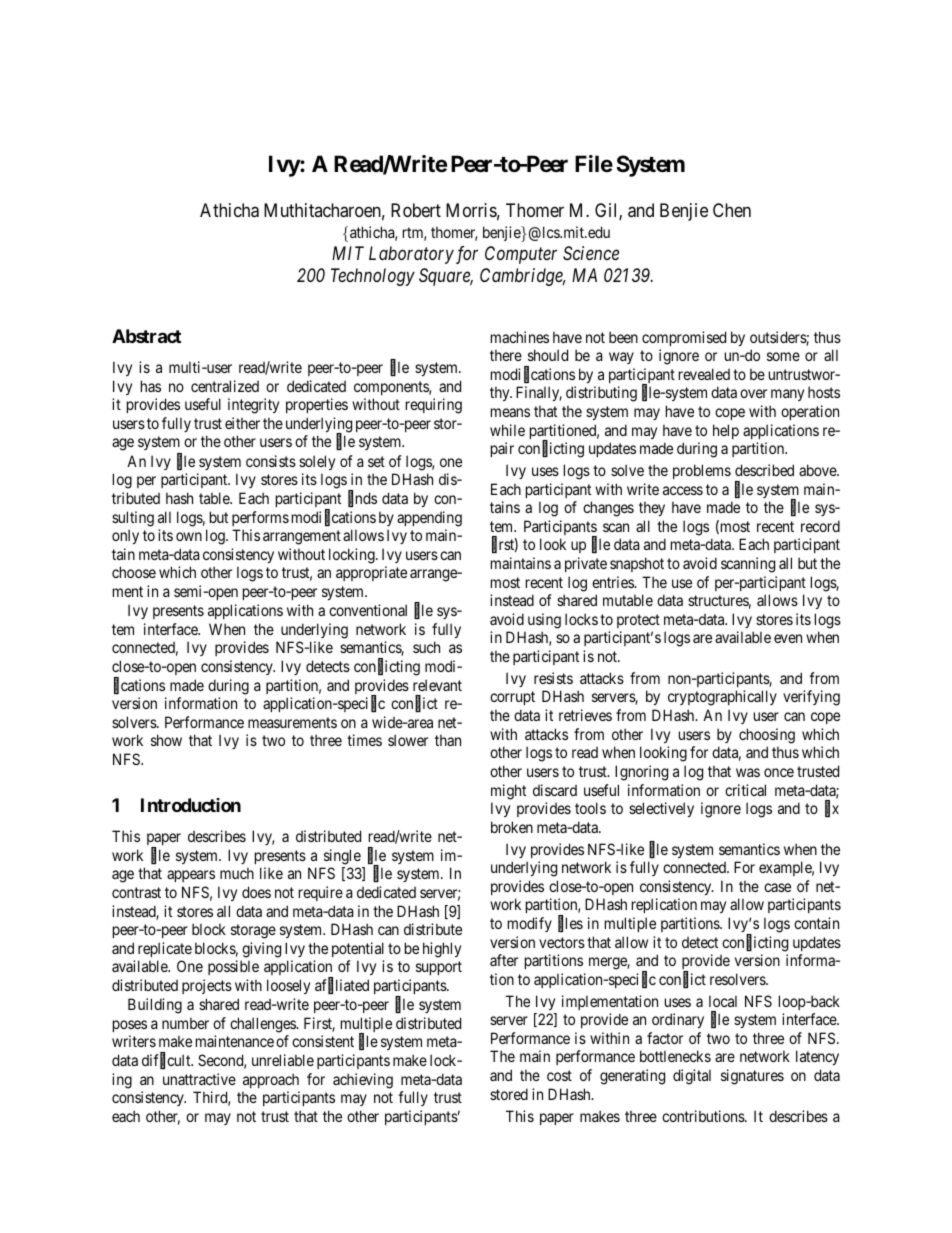  Describe the element at coordinates (732, 210) in the document. I see `Chen` at that location.
